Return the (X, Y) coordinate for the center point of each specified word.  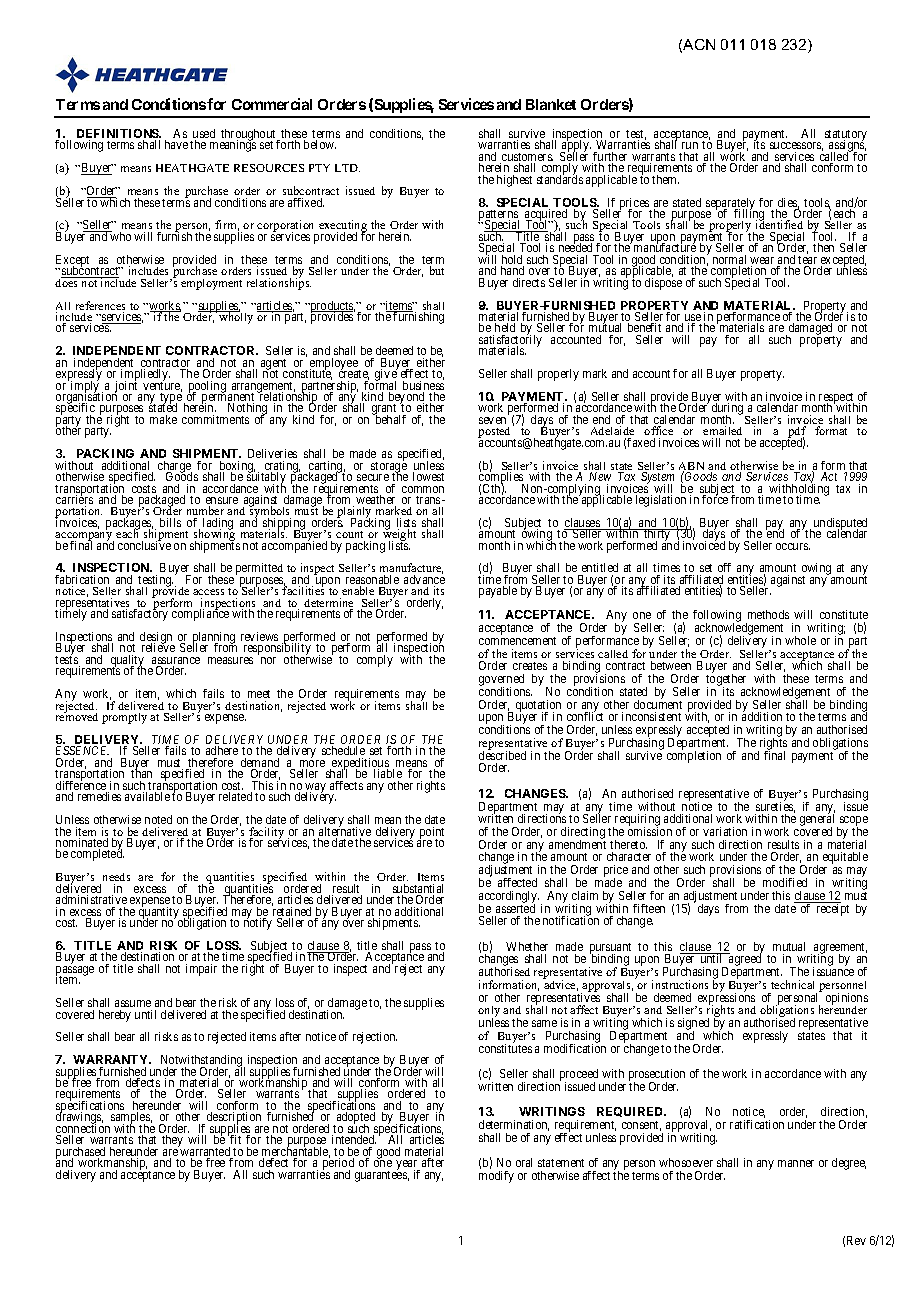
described (502, 754)
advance (424, 580)
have (176, 144)
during (729, 410)
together (726, 681)
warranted (205, 1152)
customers (526, 158)
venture (162, 386)
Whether (527, 946)
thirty (657, 536)
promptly (124, 718)
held (505, 327)
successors (795, 147)
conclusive (144, 544)
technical (792, 984)
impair (201, 970)
